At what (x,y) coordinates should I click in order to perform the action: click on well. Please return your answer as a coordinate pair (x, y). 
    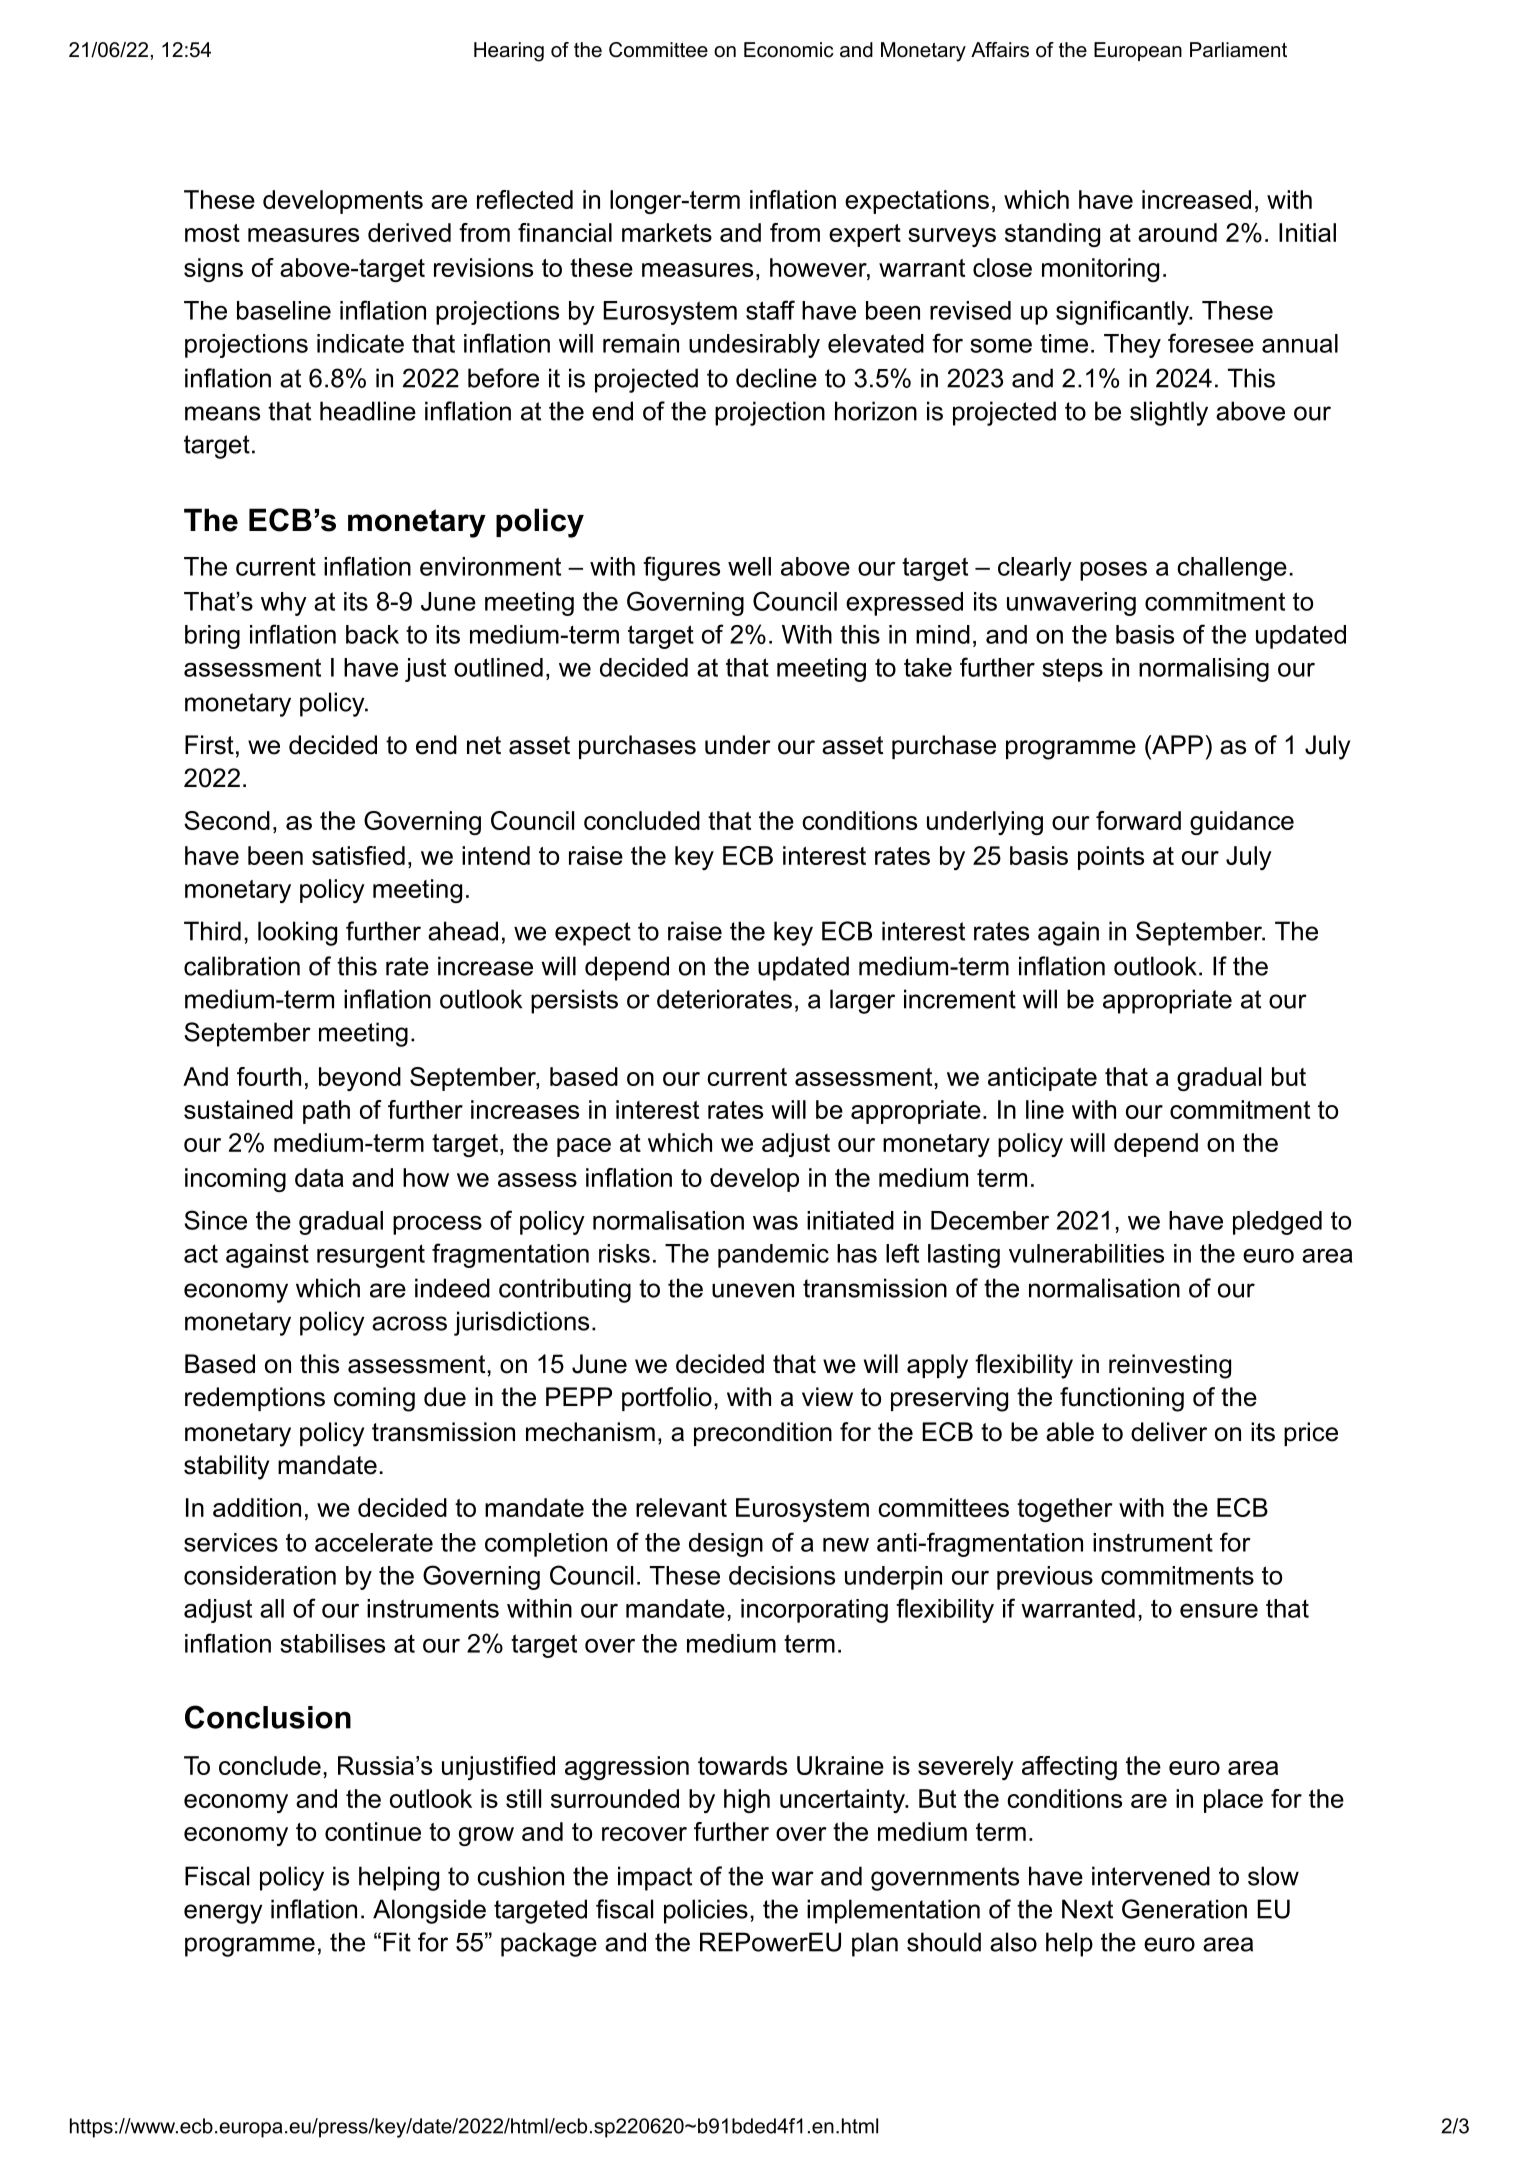
    Looking at the image, I should click on (749, 566).
